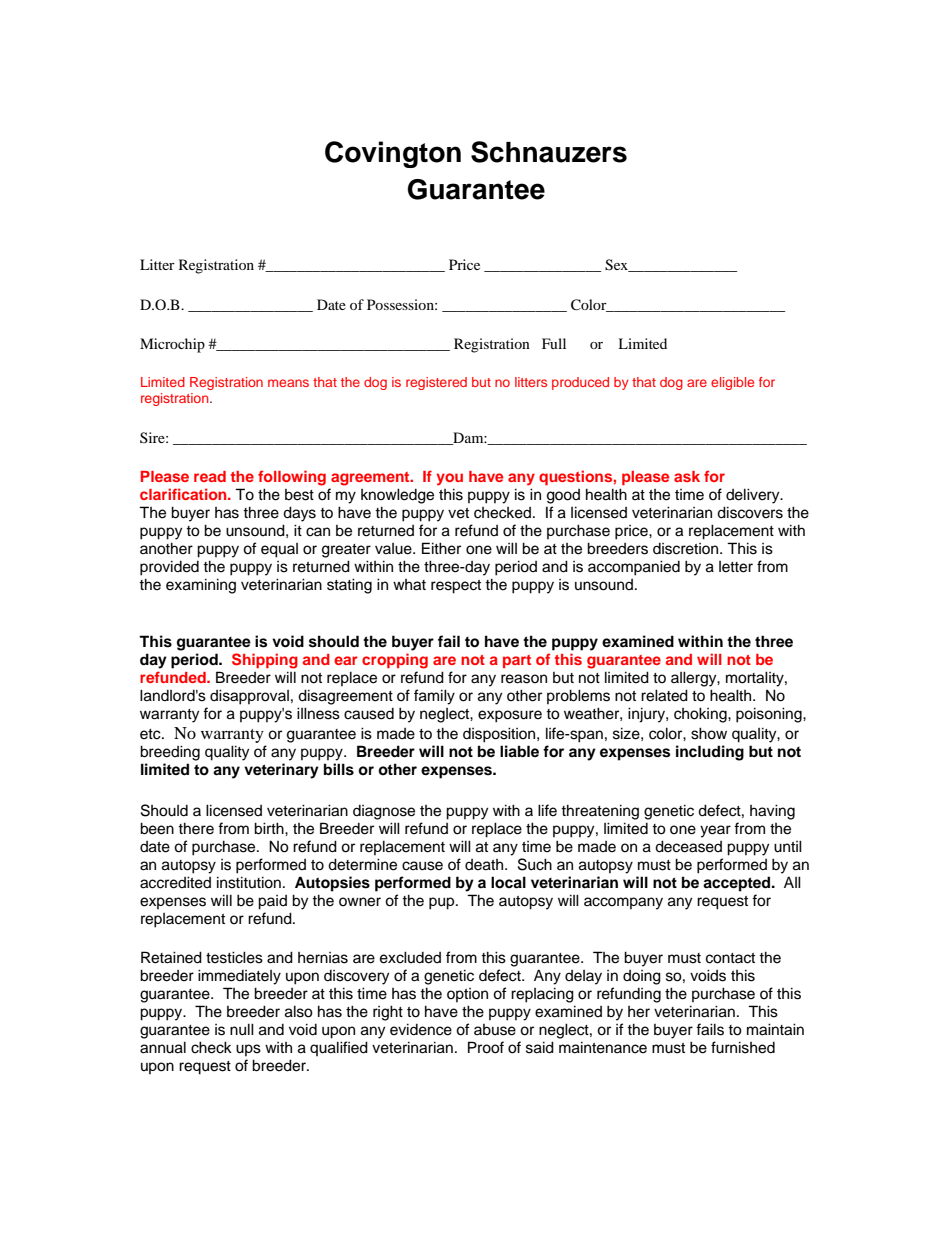 The width and height of the document is (952, 1233). Describe the element at coordinates (242, 1029) in the document. I see `null` at that location.
